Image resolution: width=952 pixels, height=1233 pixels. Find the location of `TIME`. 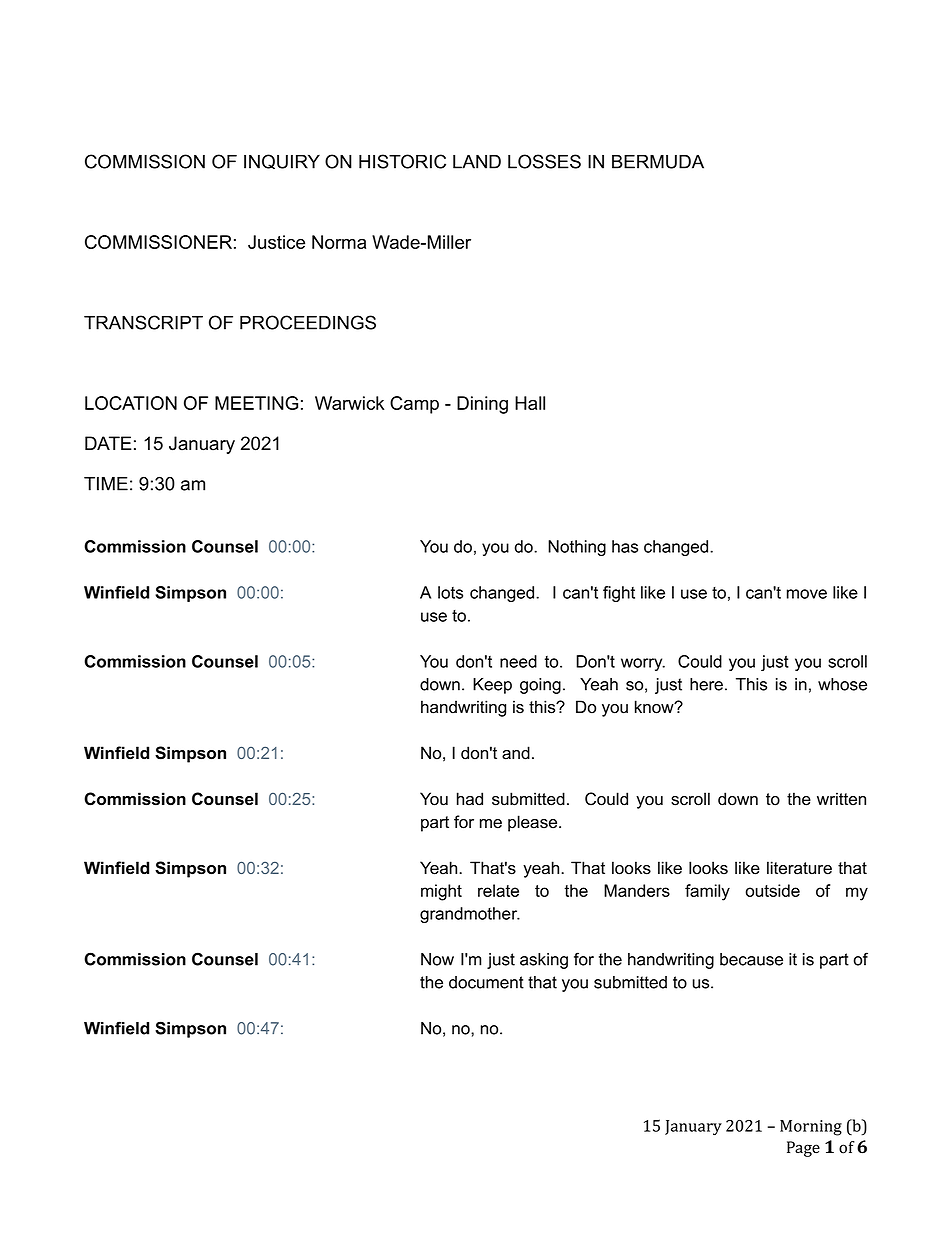

TIME is located at coordinates (106, 484).
